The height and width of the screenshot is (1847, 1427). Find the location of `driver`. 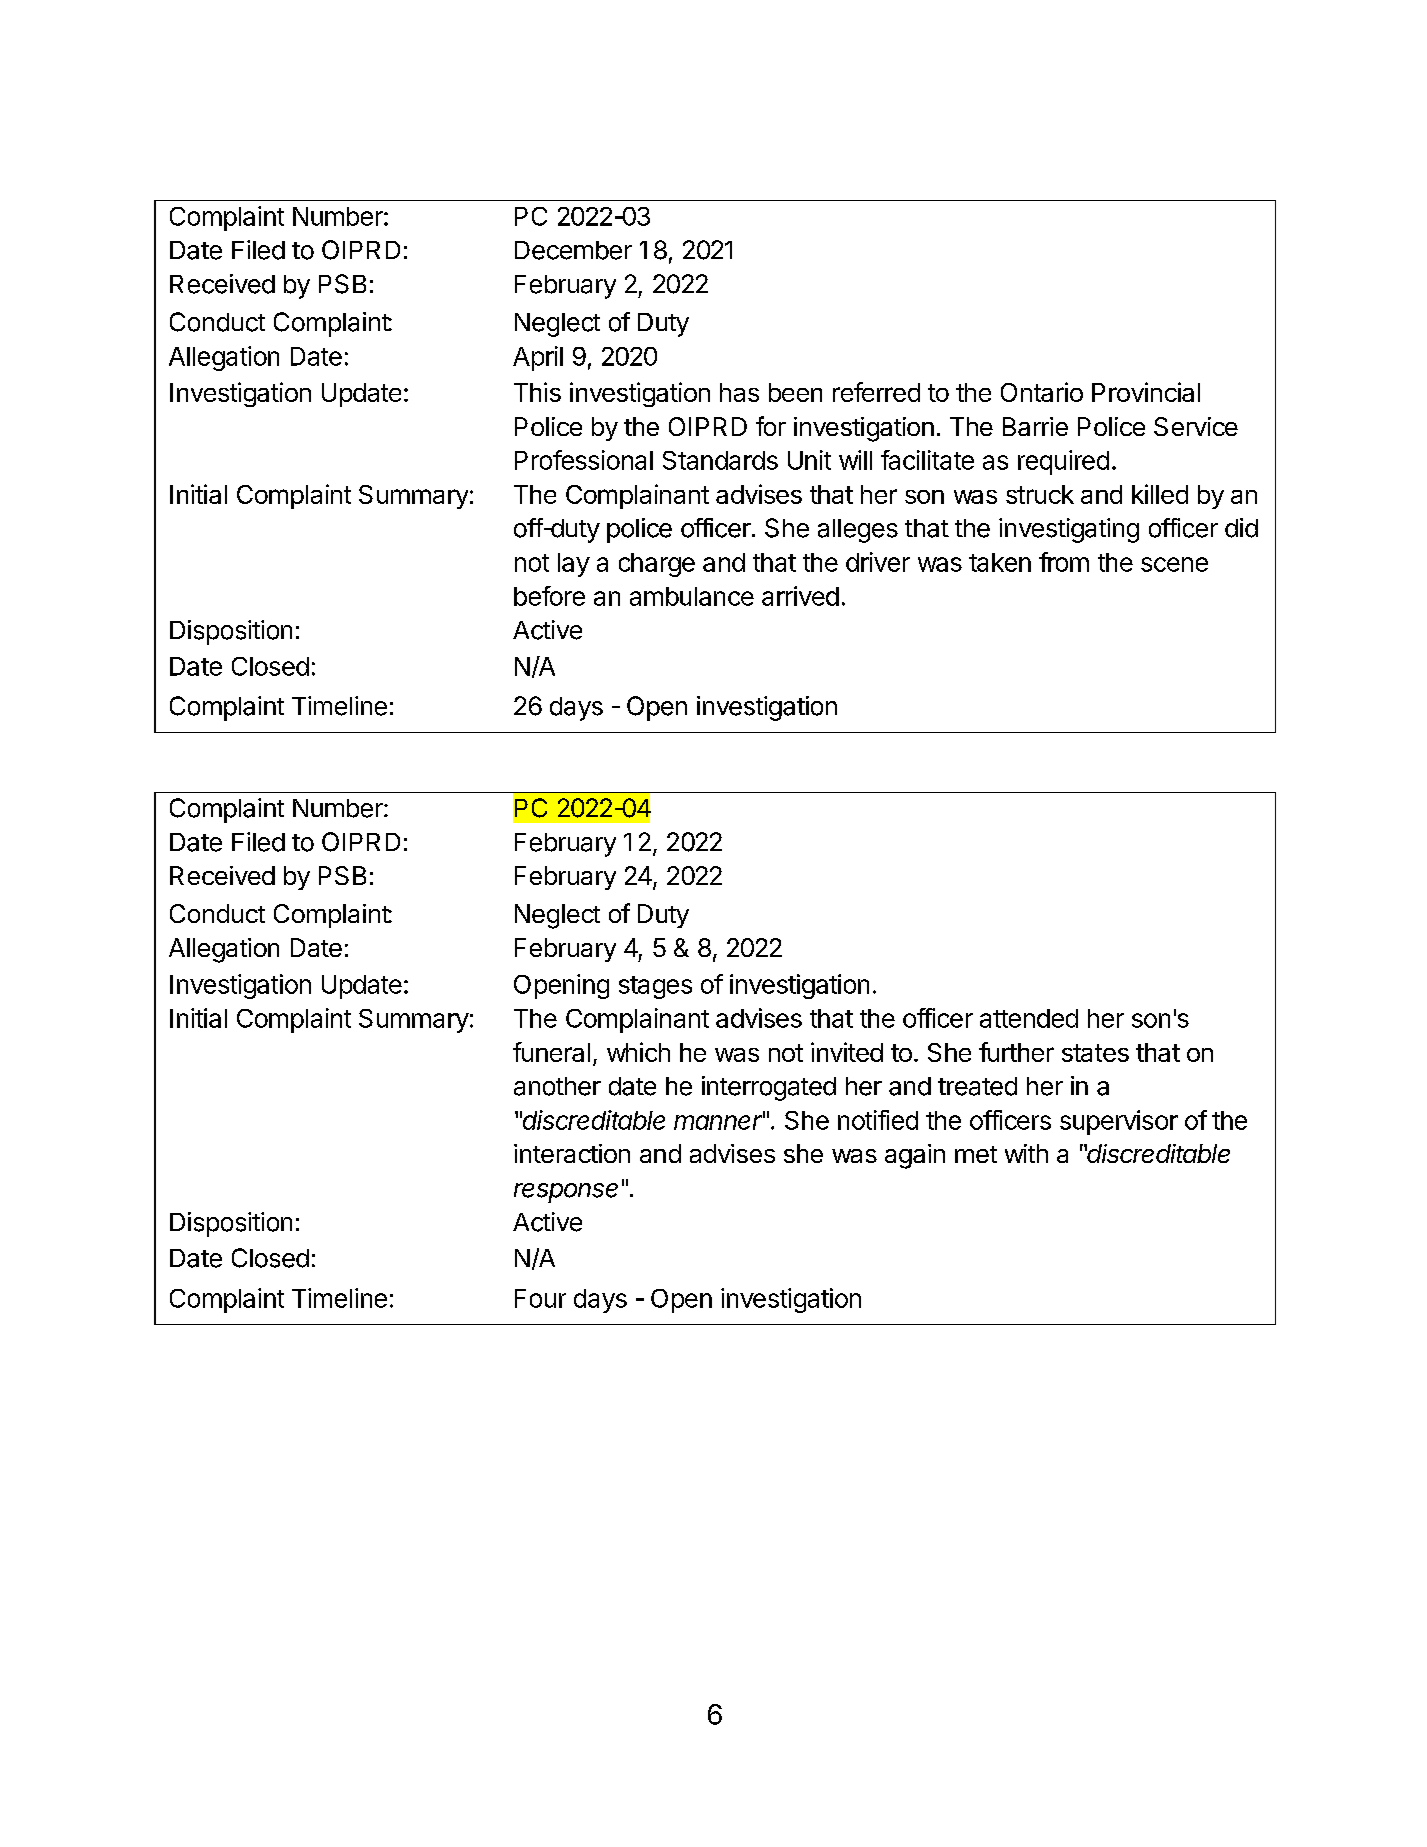

driver is located at coordinates (878, 562).
